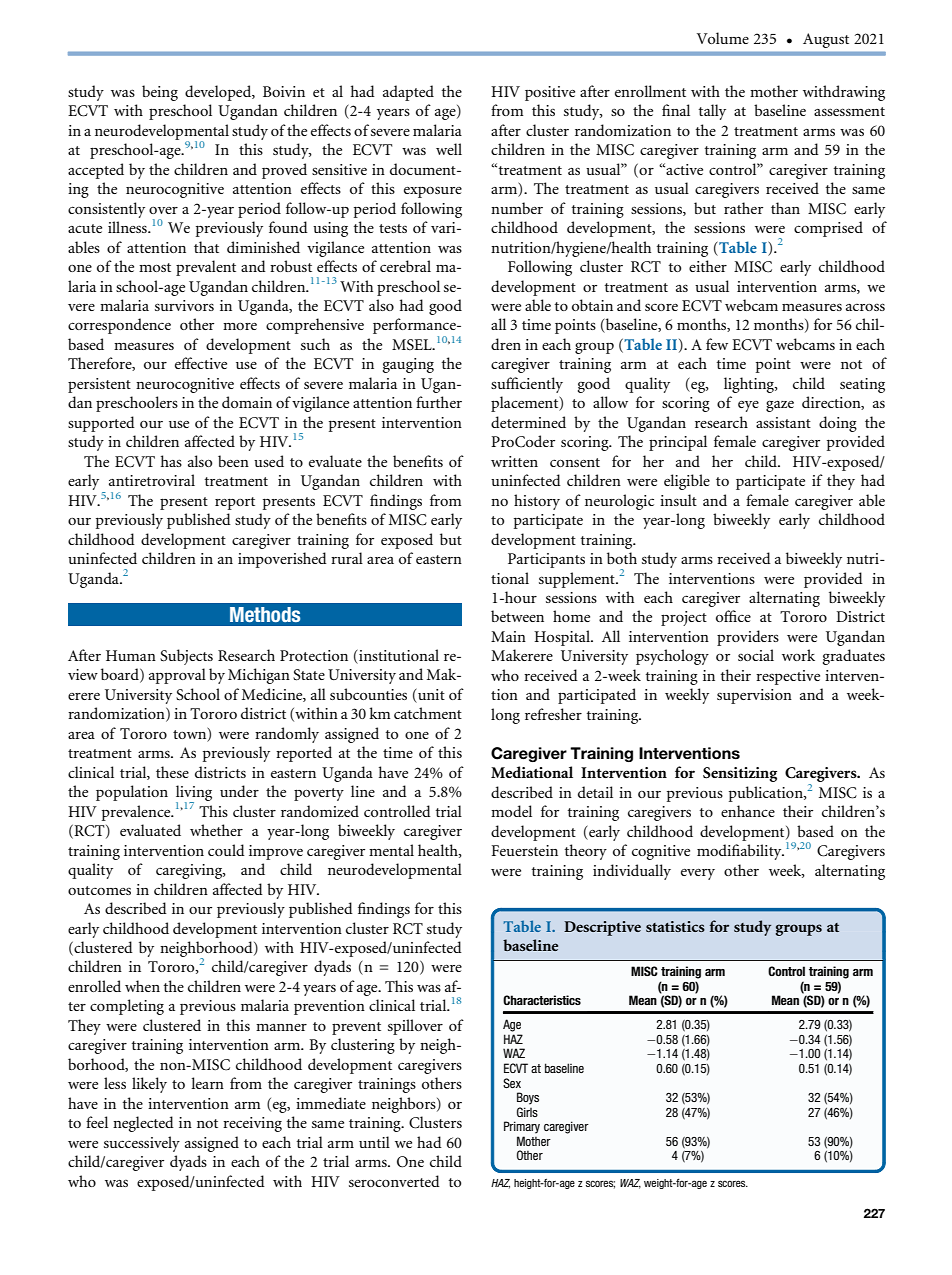 The width and height of the image is (952, 1275). Describe the element at coordinates (525, 850) in the image. I see `Feuerstein` at that location.
